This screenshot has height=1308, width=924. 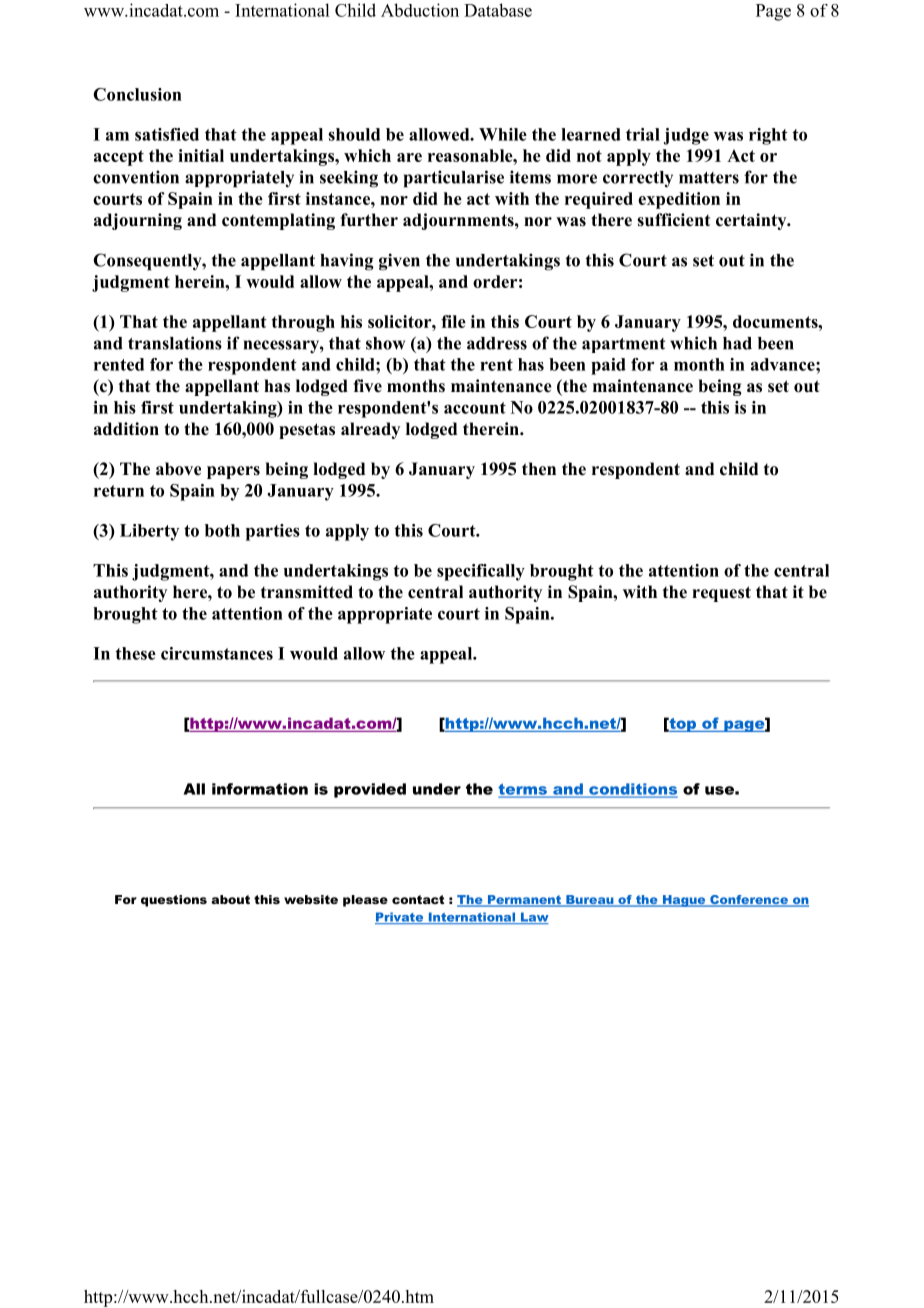 I want to click on Conclusion, so click(x=137, y=94).
